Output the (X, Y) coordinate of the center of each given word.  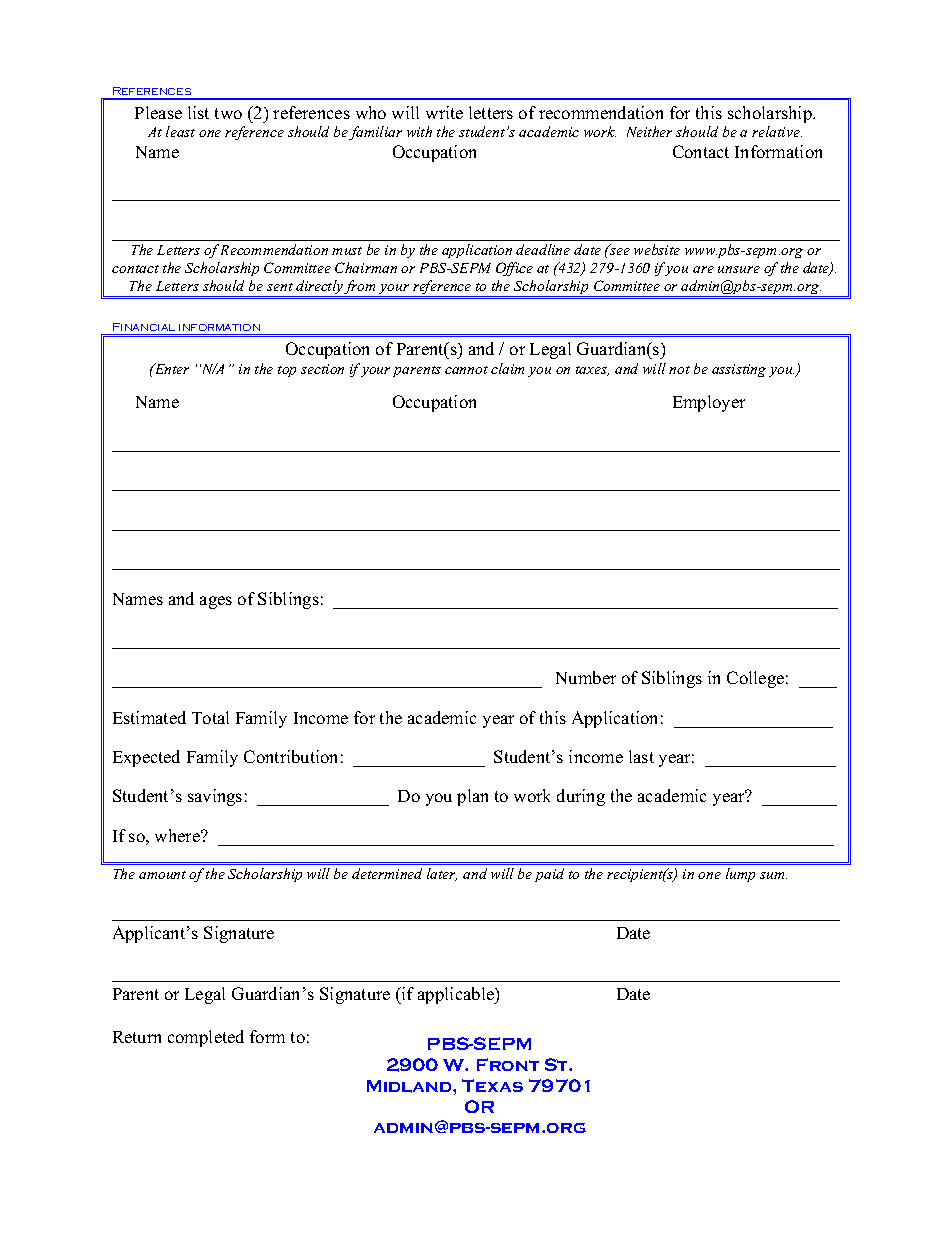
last (641, 756)
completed (206, 1038)
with (419, 131)
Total (210, 717)
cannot (466, 370)
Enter (170, 368)
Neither (649, 131)
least (180, 131)
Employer (709, 403)
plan (472, 797)
